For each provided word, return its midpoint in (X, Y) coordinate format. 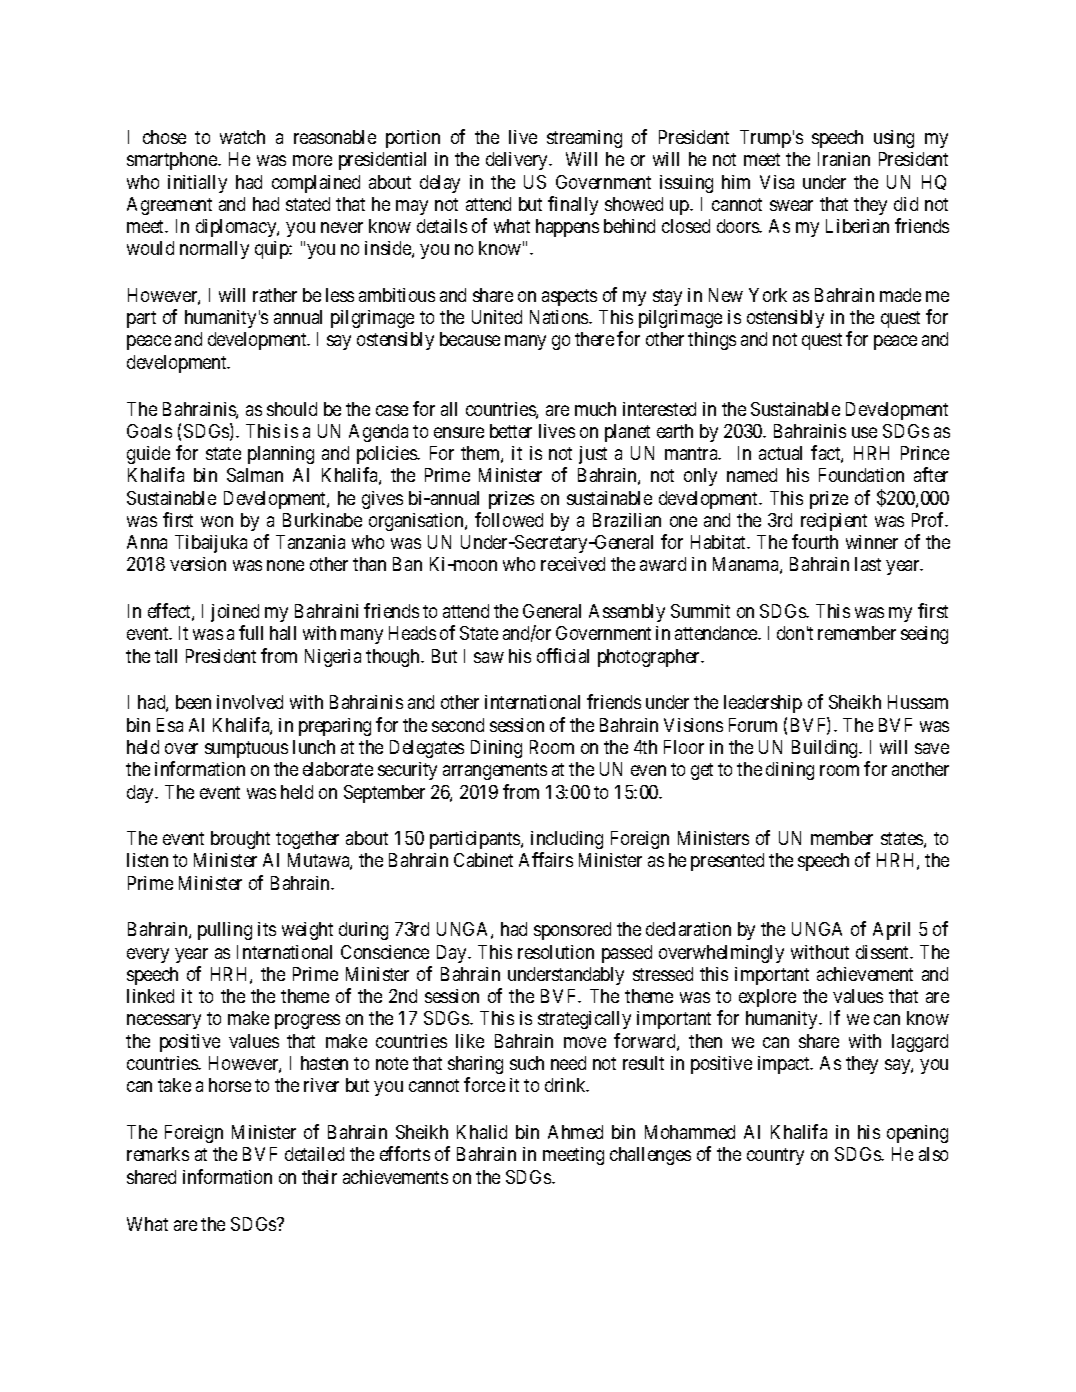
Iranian (844, 159)
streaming (584, 139)
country (775, 1156)
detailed (314, 1154)
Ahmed (575, 1132)
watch (242, 137)
